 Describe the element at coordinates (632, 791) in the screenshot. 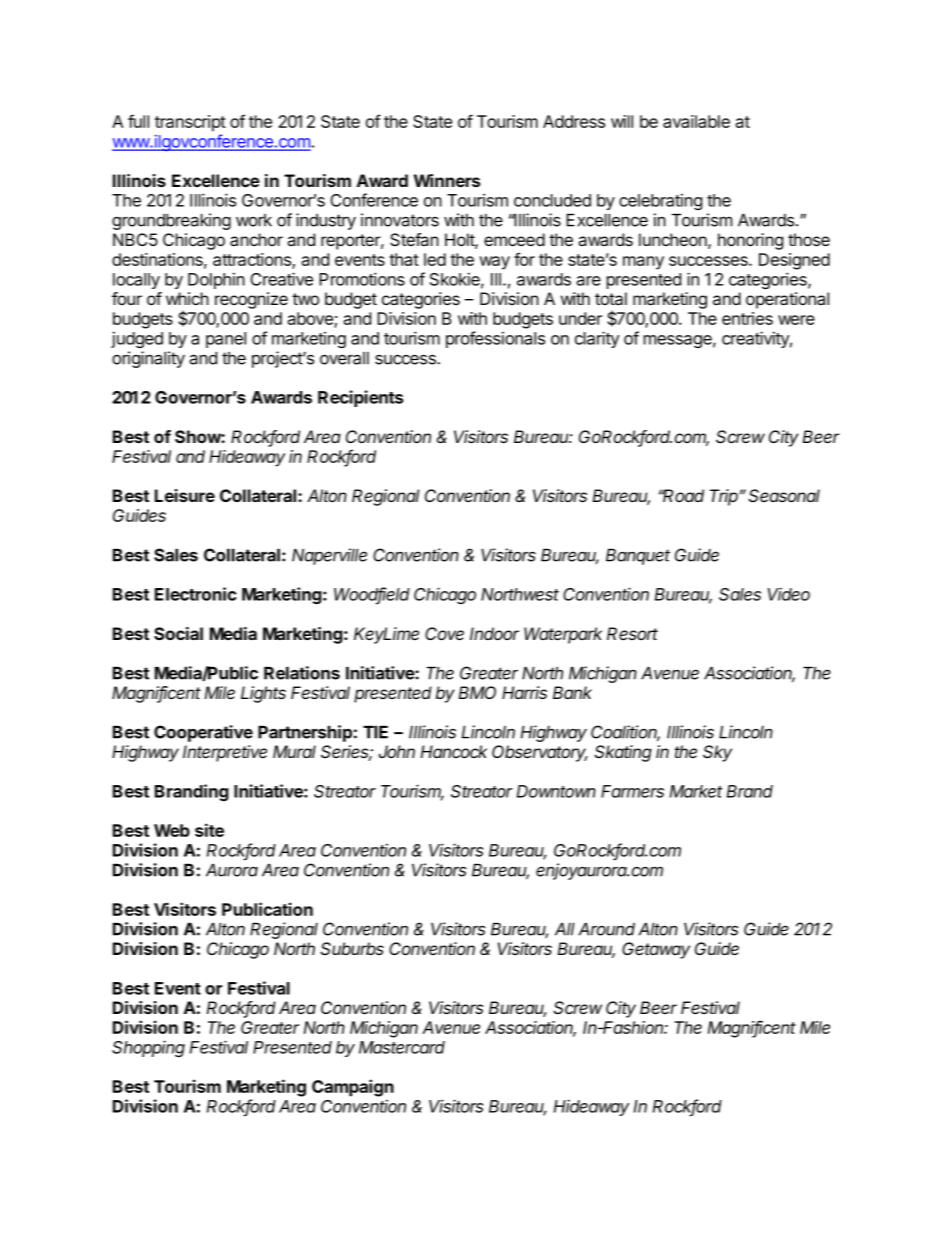

I see `Farmers` at that location.
